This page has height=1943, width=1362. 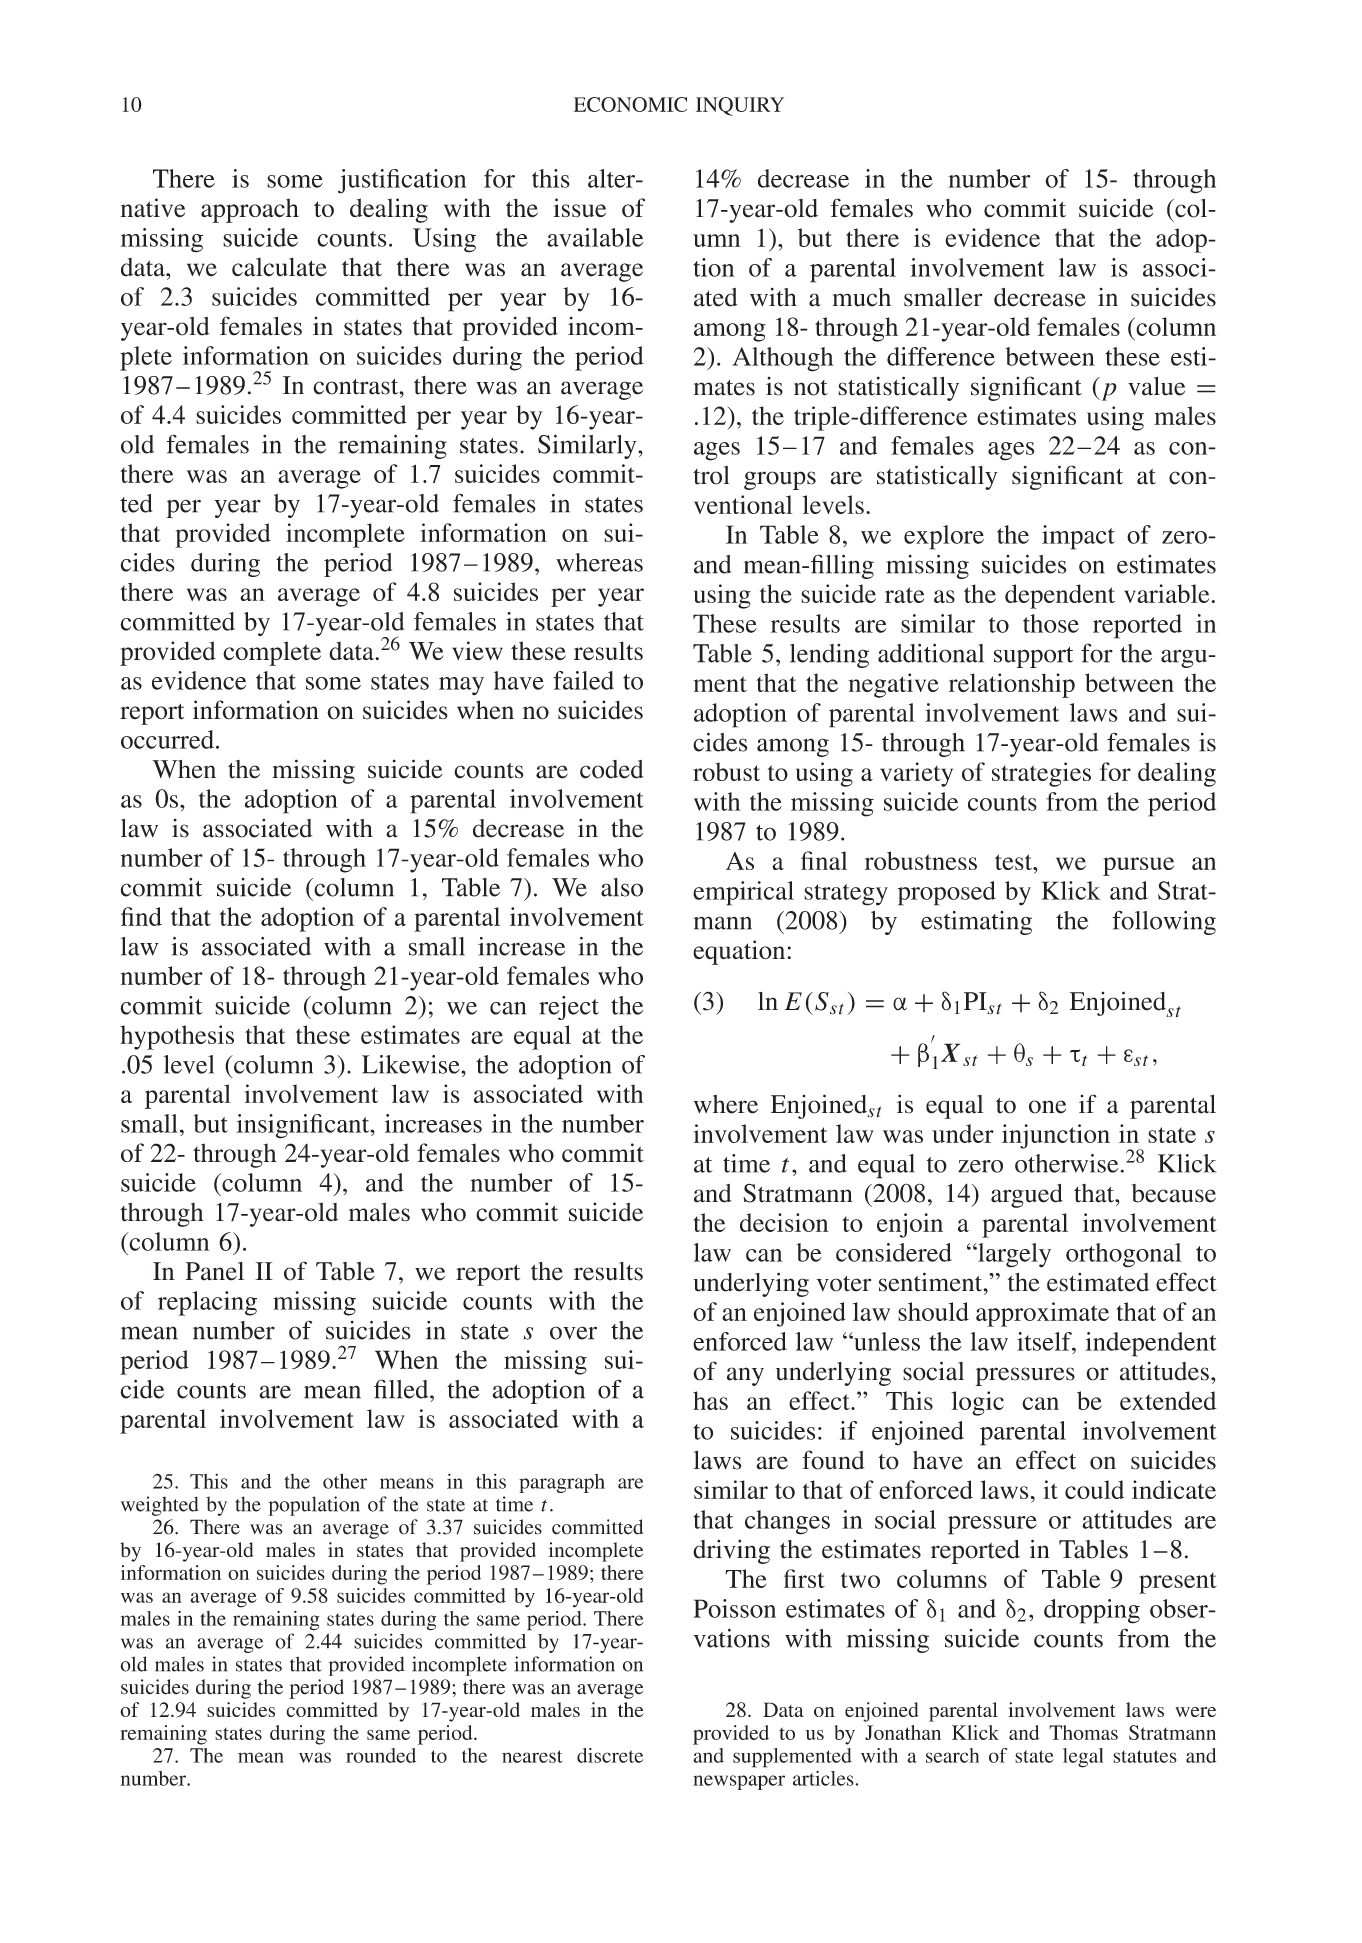 I want to click on discrete, so click(x=610, y=1755).
